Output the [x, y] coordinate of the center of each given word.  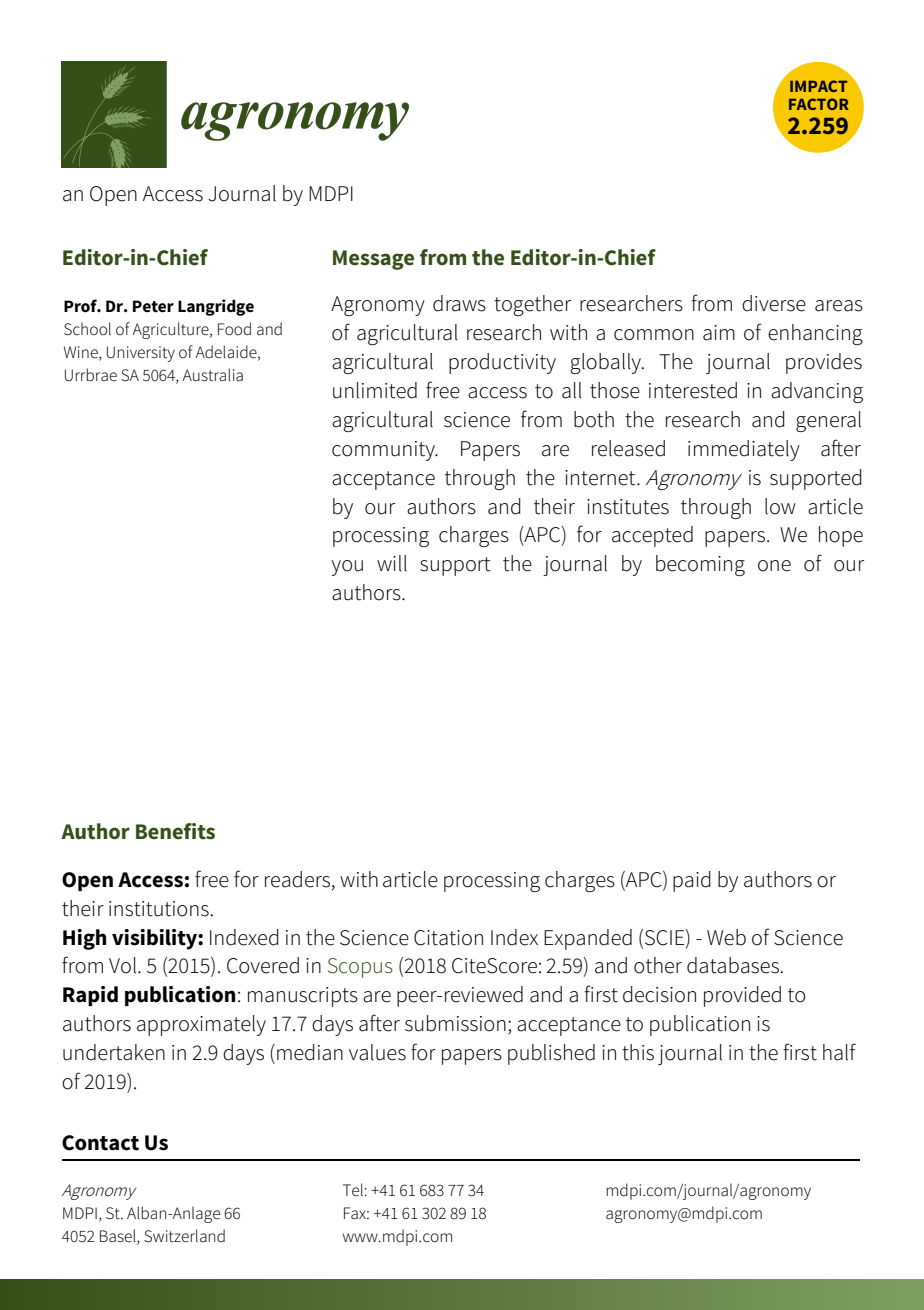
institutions [160, 909]
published [551, 1054]
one [774, 566]
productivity [502, 363]
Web [726, 937]
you [347, 568]
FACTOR [819, 104]
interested [693, 390]
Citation [448, 938]
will [392, 563]
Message [373, 260]
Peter [153, 306]
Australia [213, 375]
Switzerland [184, 1236]
